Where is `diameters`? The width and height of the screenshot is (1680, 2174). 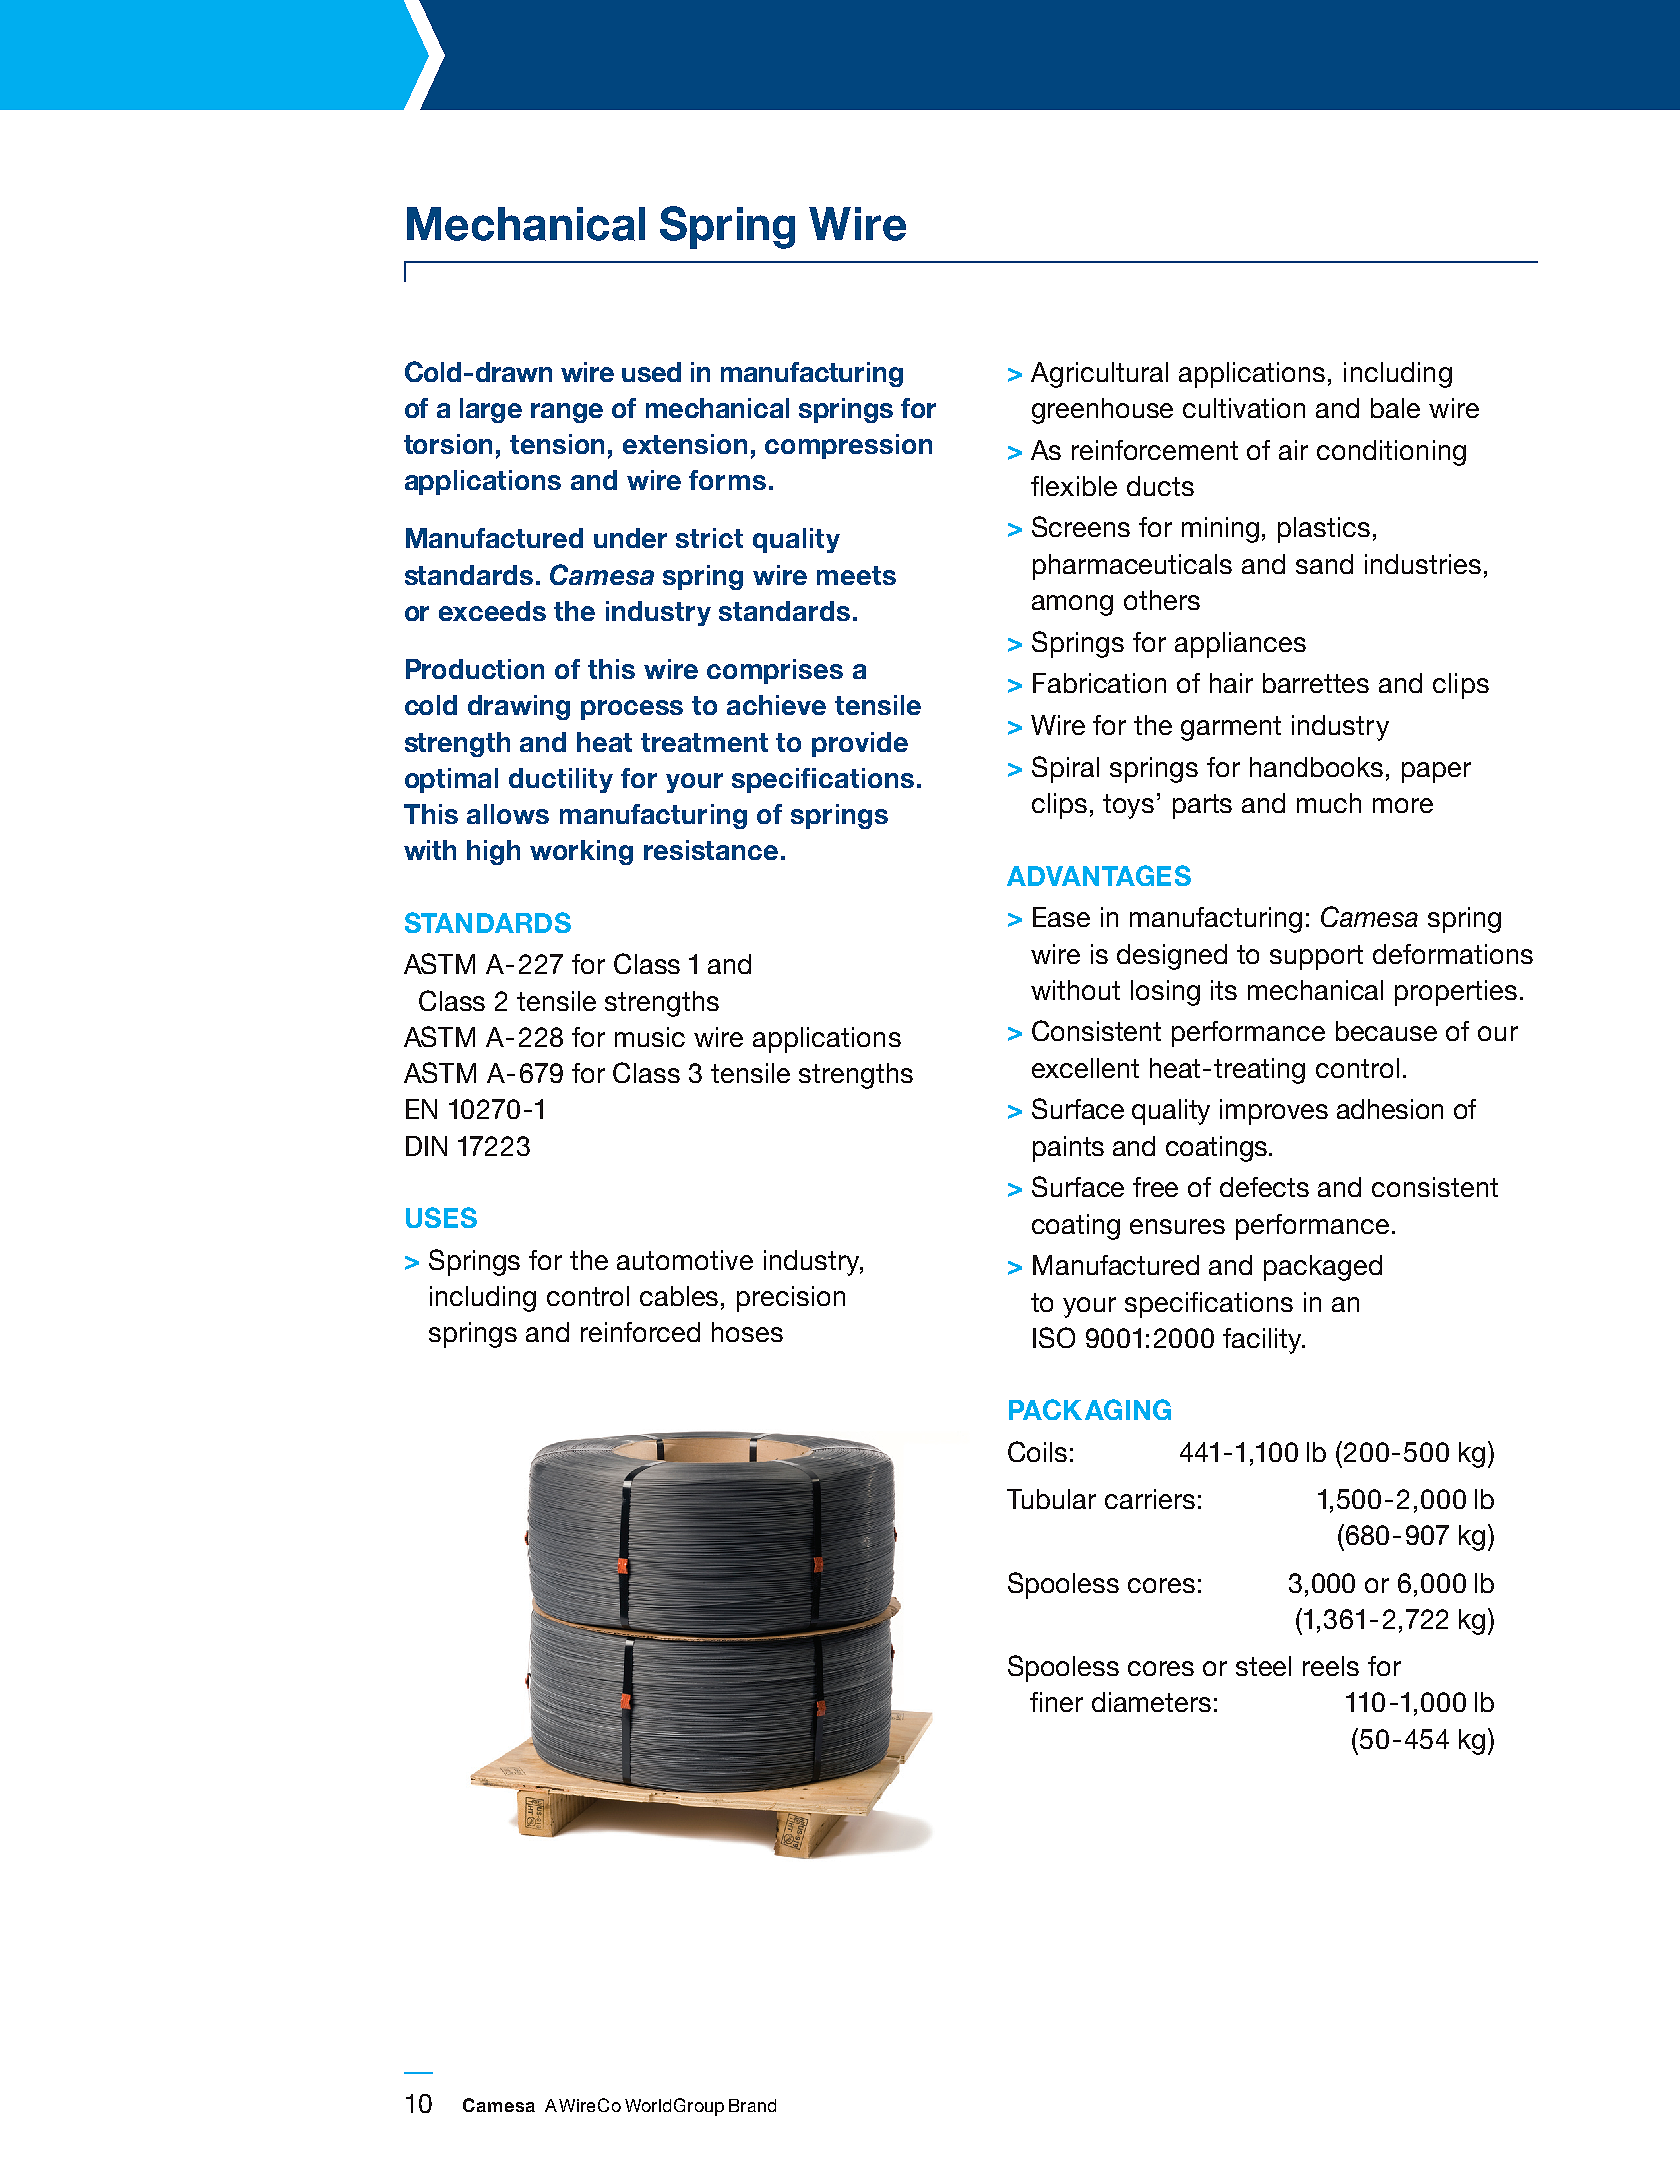 diameters is located at coordinates (1151, 1702).
